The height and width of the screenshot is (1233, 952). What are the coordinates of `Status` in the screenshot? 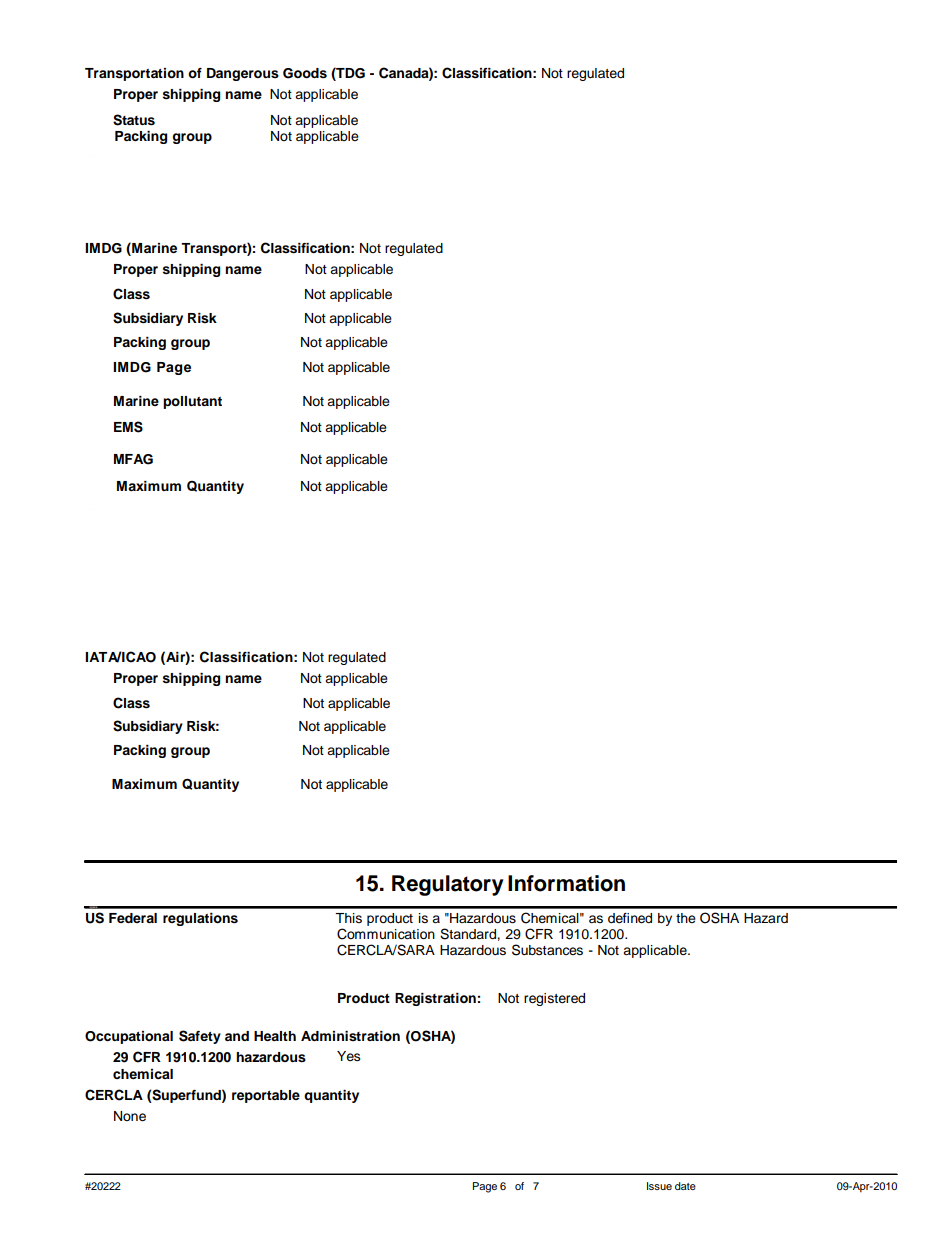 It's located at (134, 120).
